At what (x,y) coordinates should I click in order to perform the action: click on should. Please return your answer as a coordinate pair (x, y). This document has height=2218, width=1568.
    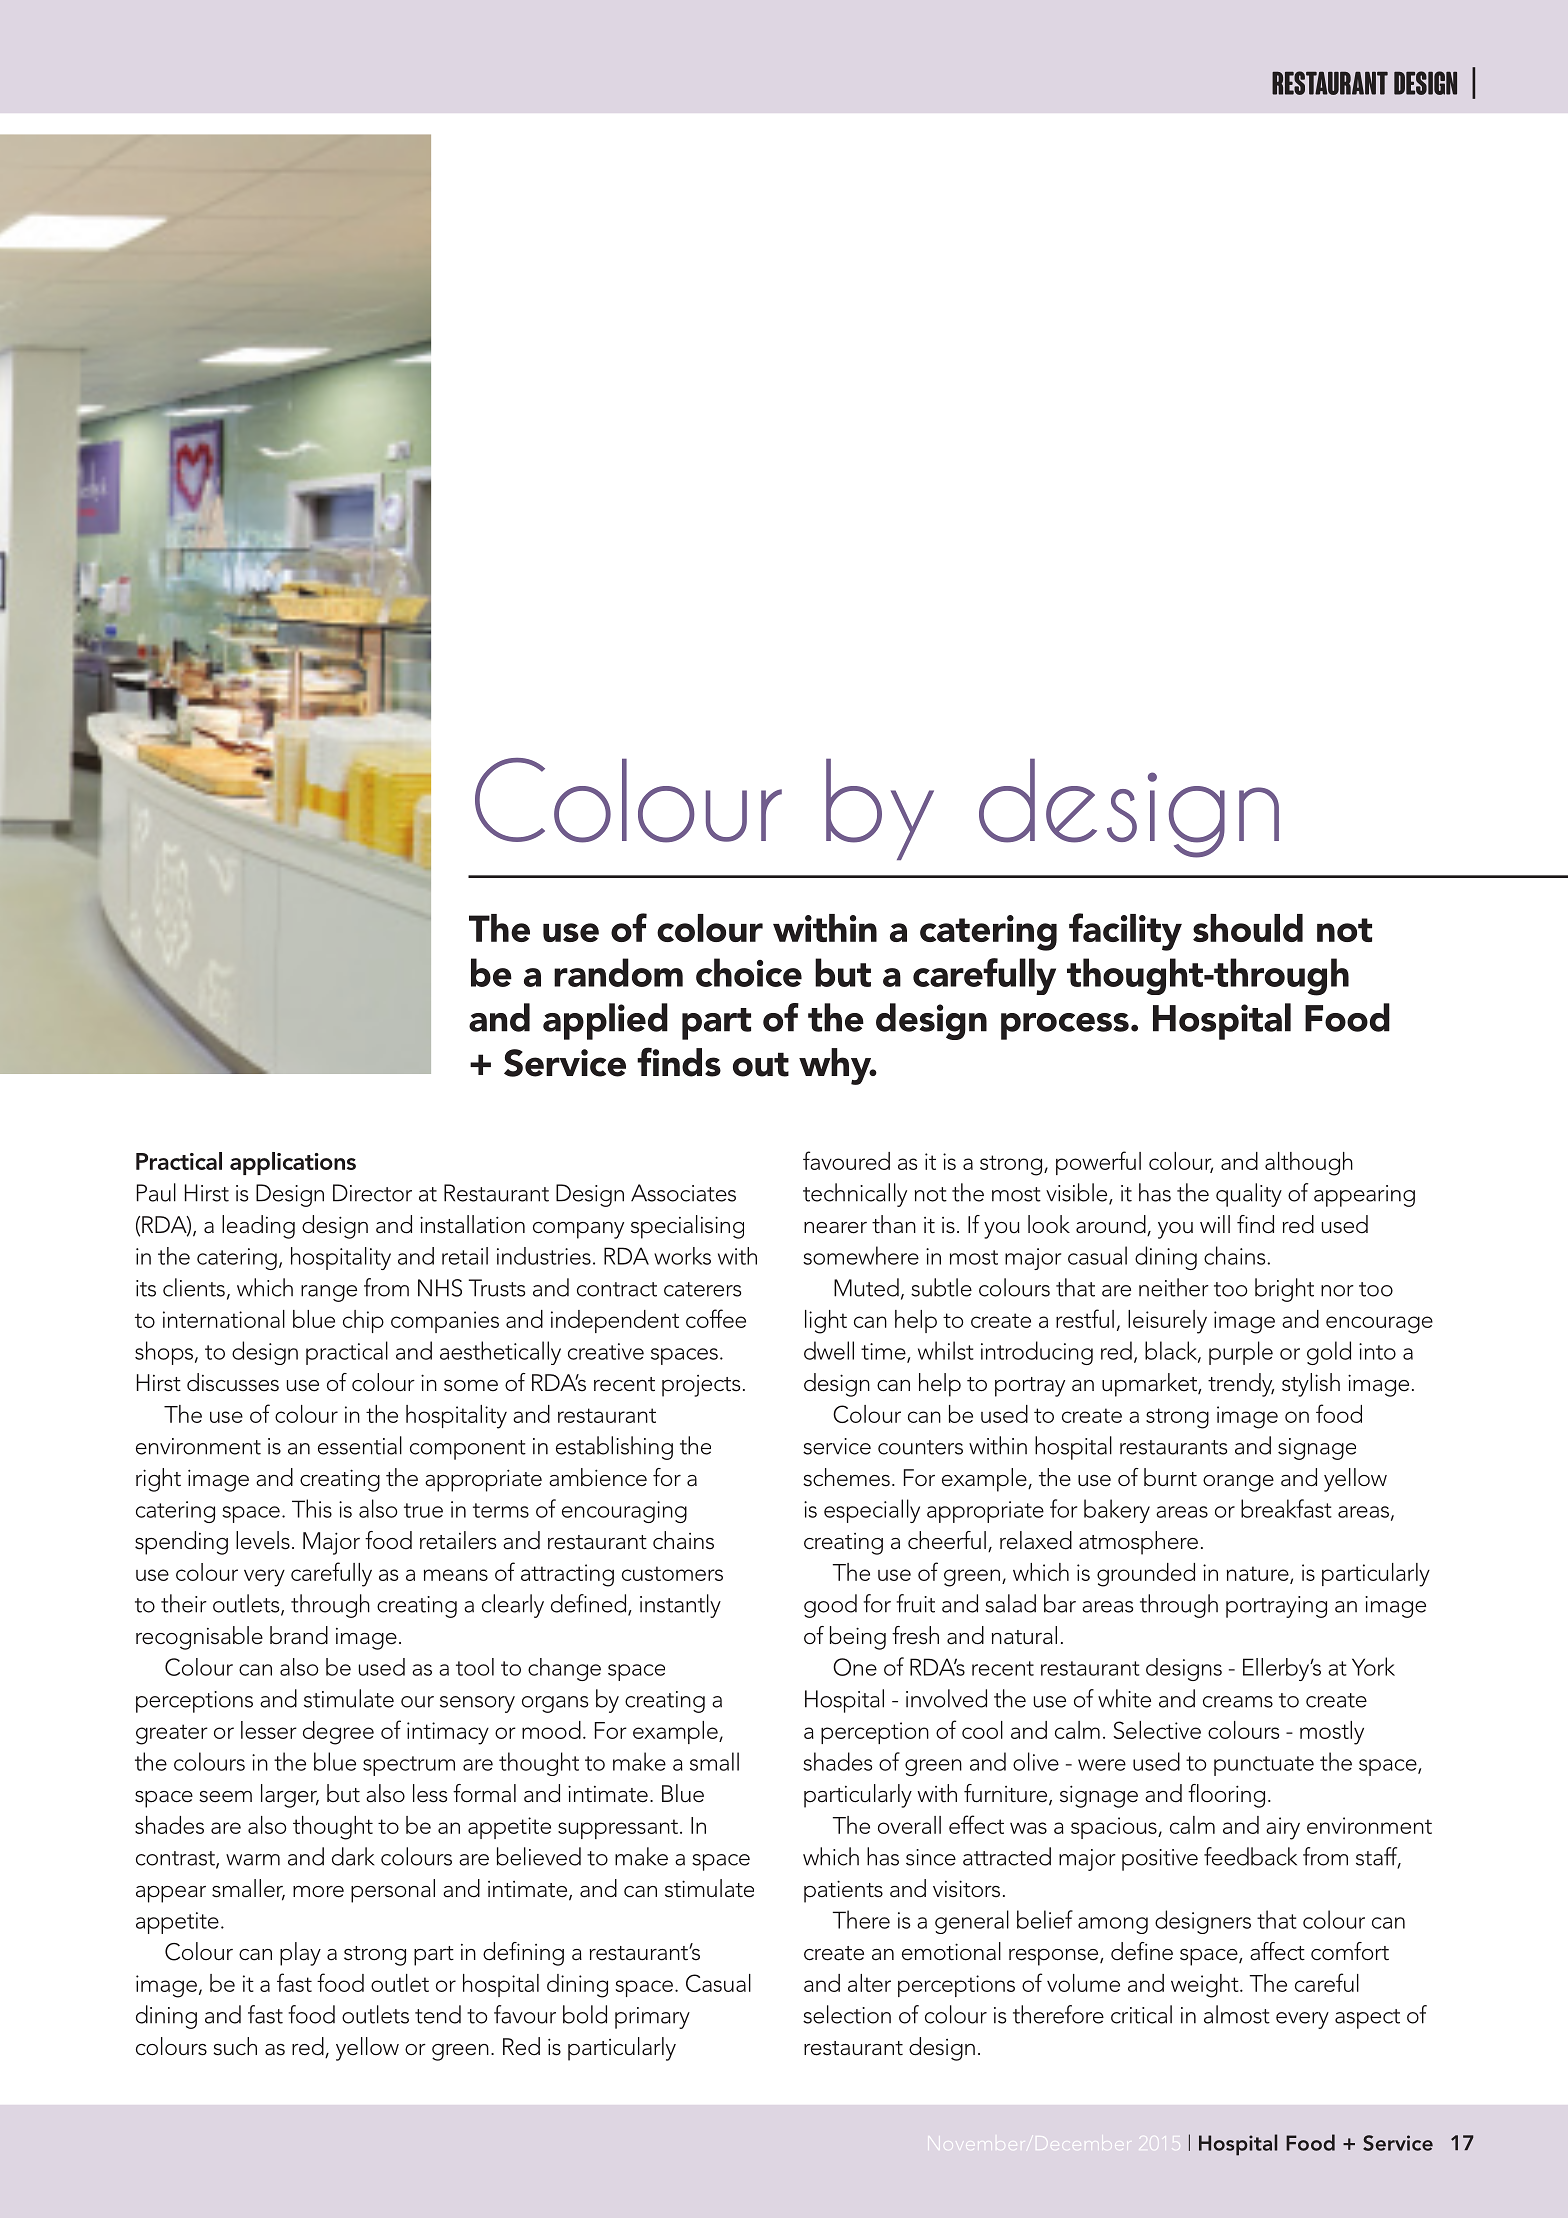
    Looking at the image, I should click on (1248, 928).
